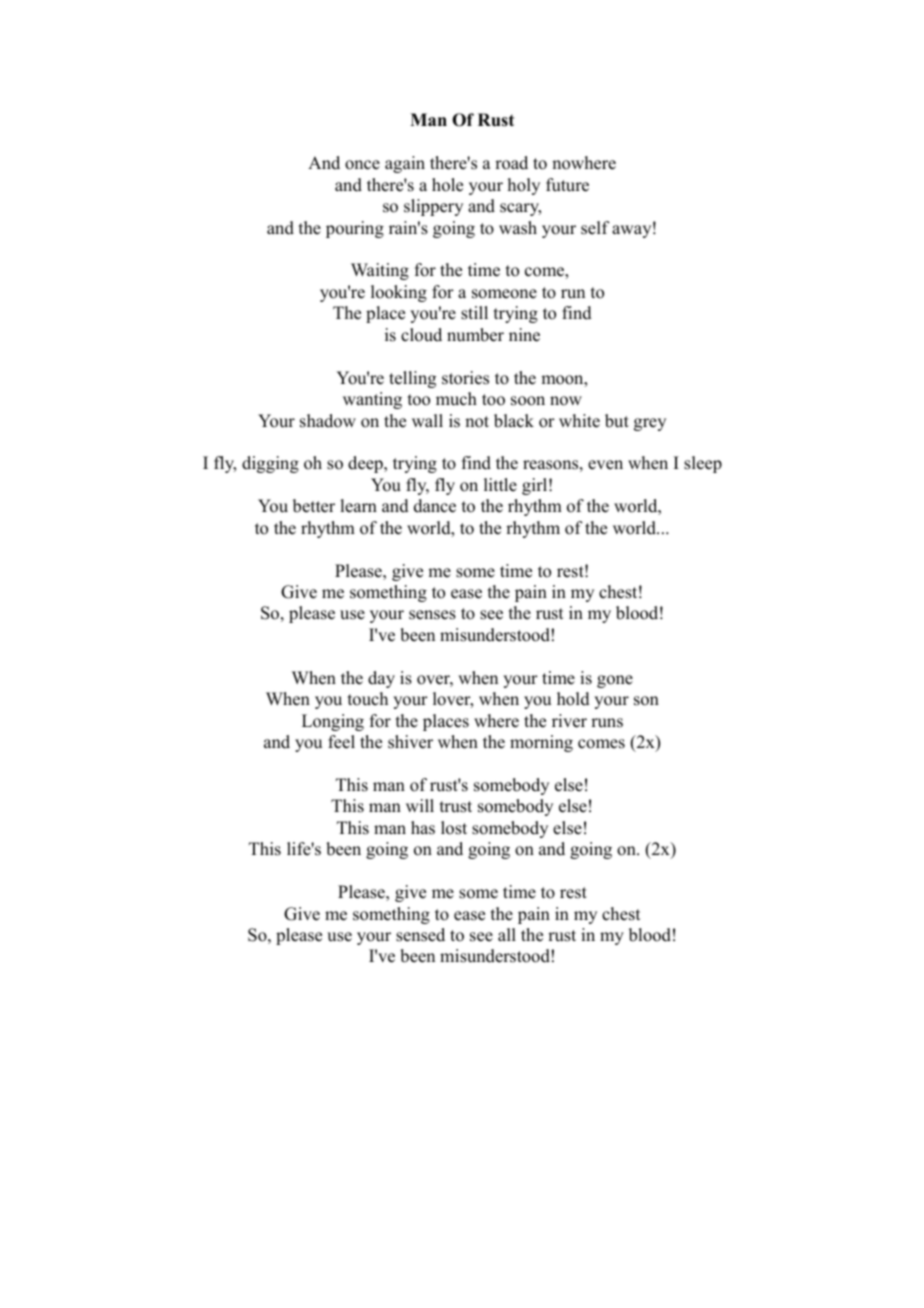 The width and height of the page is (924, 1308). What do you see at coordinates (605, 465) in the page?
I see `even` at bounding box center [605, 465].
